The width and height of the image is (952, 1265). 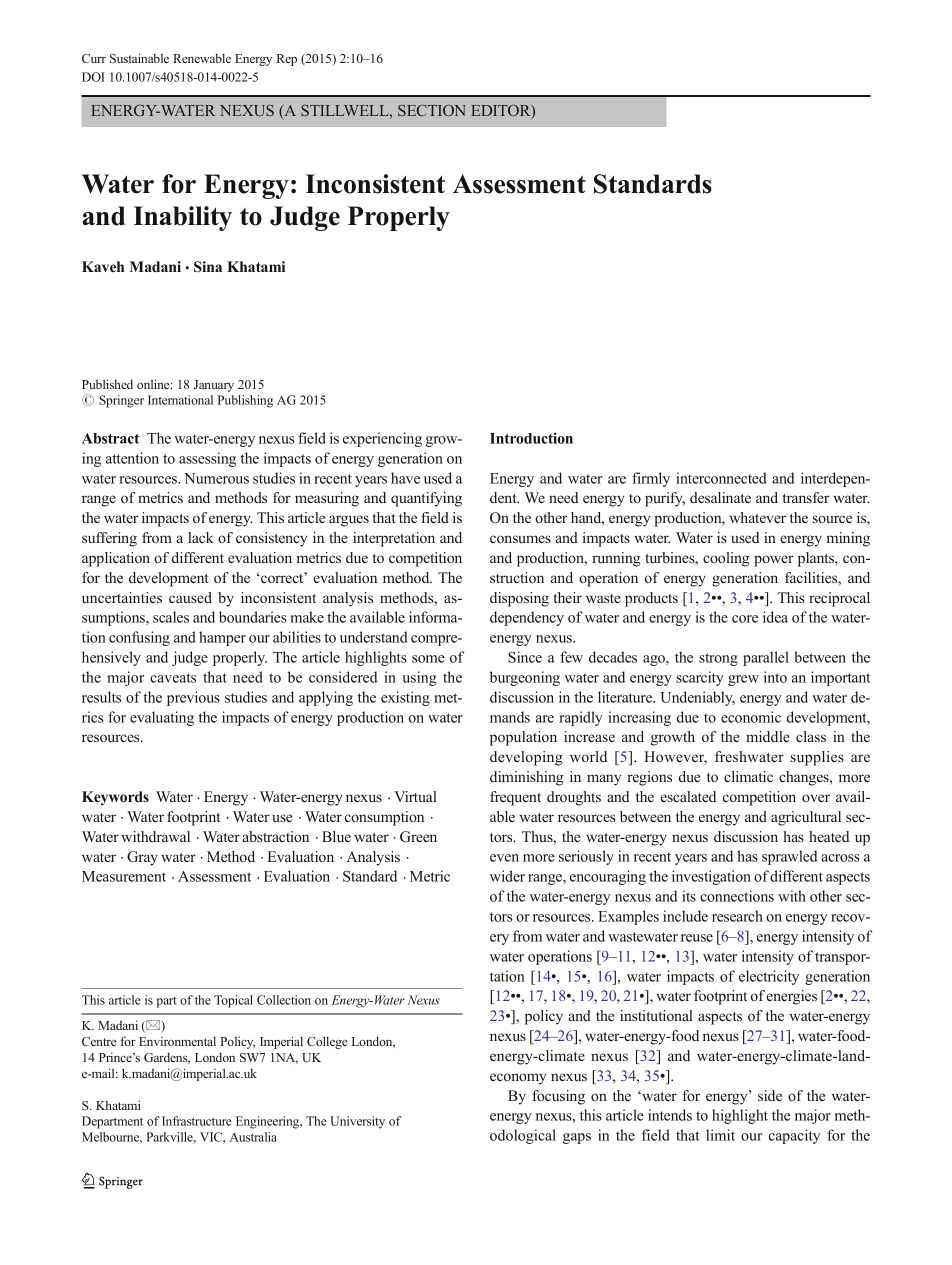 I want to click on Rep, so click(x=287, y=60).
